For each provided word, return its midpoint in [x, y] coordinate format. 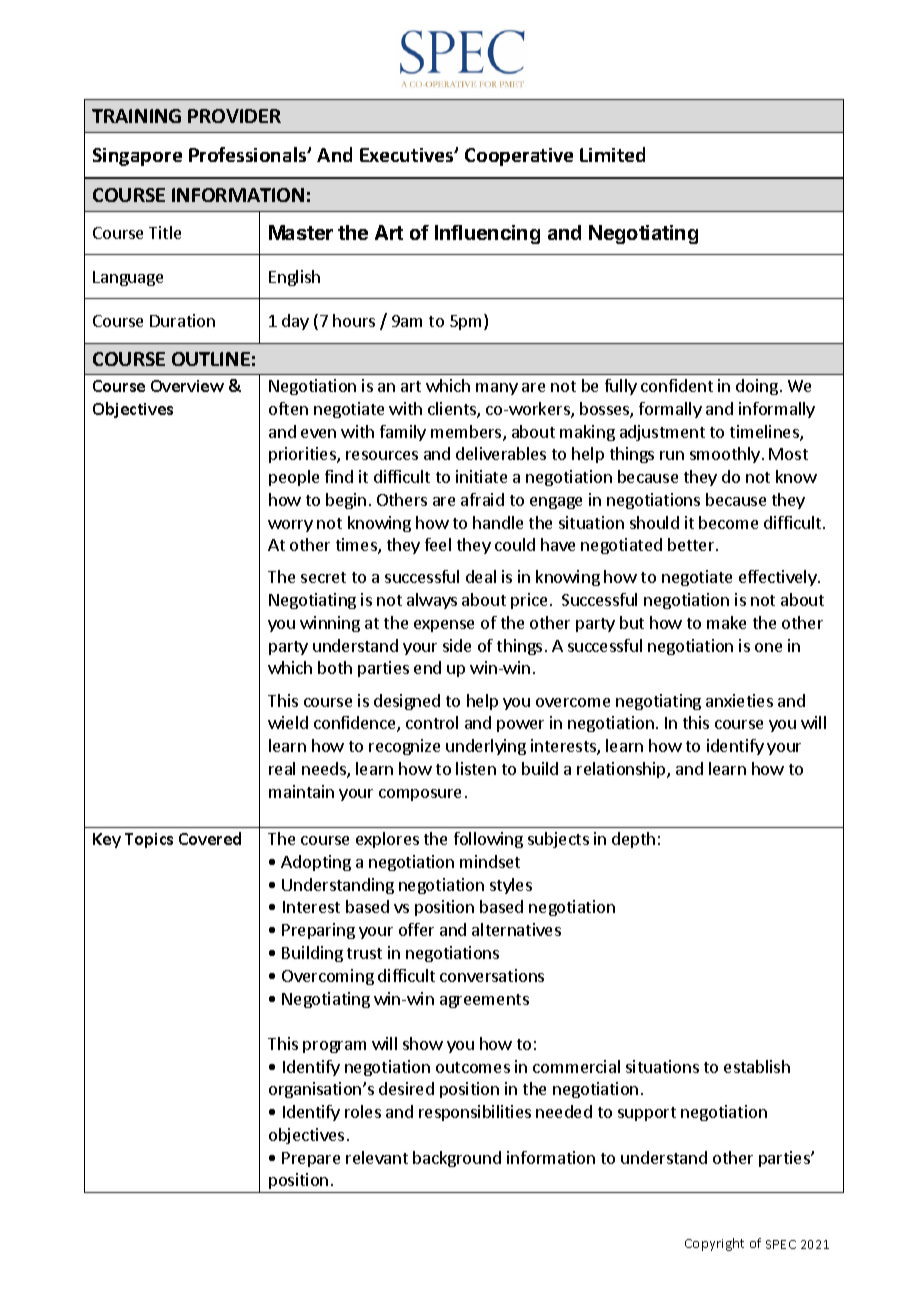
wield [288, 722]
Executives [408, 155]
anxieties [739, 700]
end [427, 667]
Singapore [137, 157]
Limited [612, 154]
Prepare [311, 1159]
